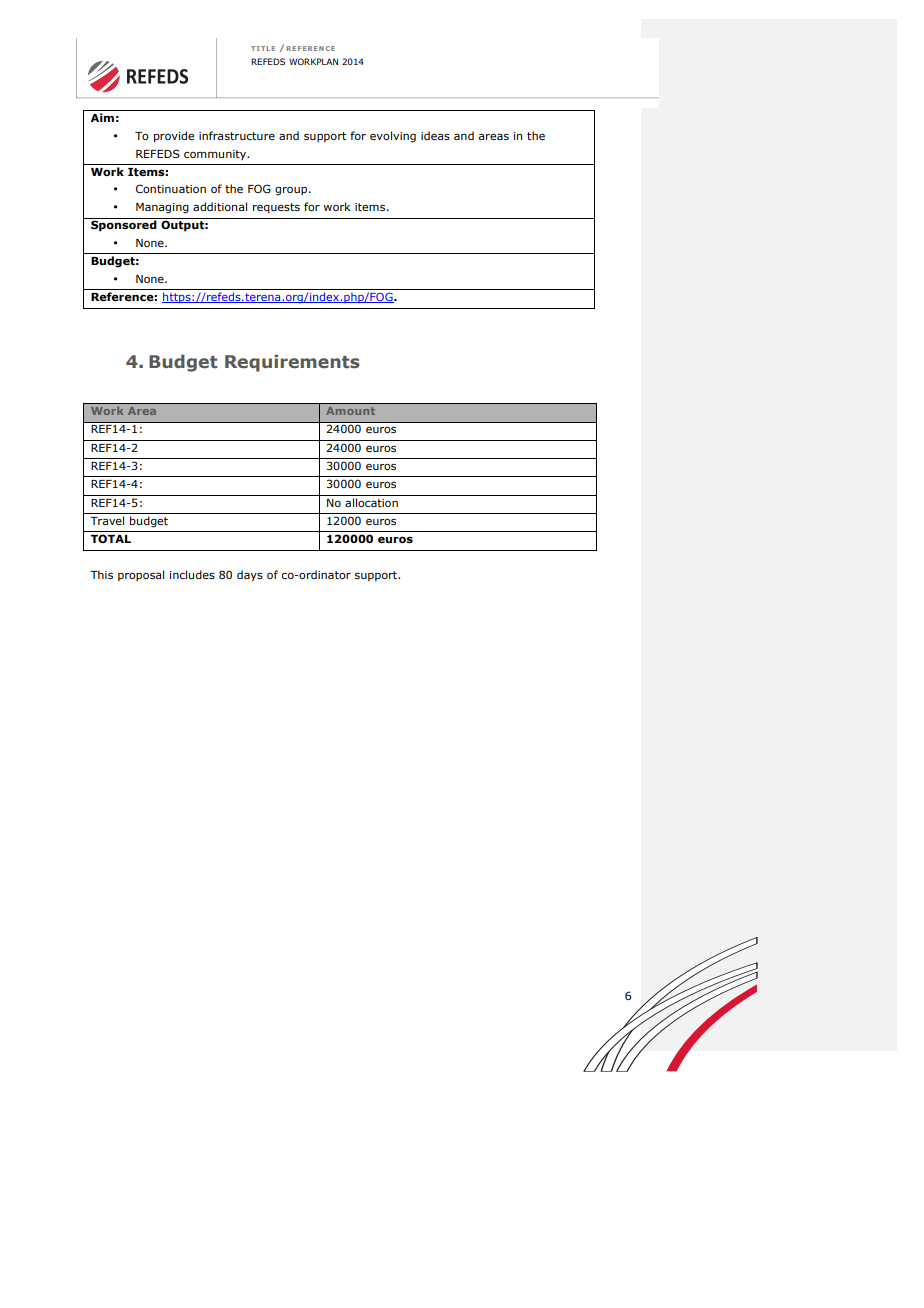 This page has width=924, height=1308. Describe the element at coordinates (292, 363) in the page. I see `Requirements` at that location.
